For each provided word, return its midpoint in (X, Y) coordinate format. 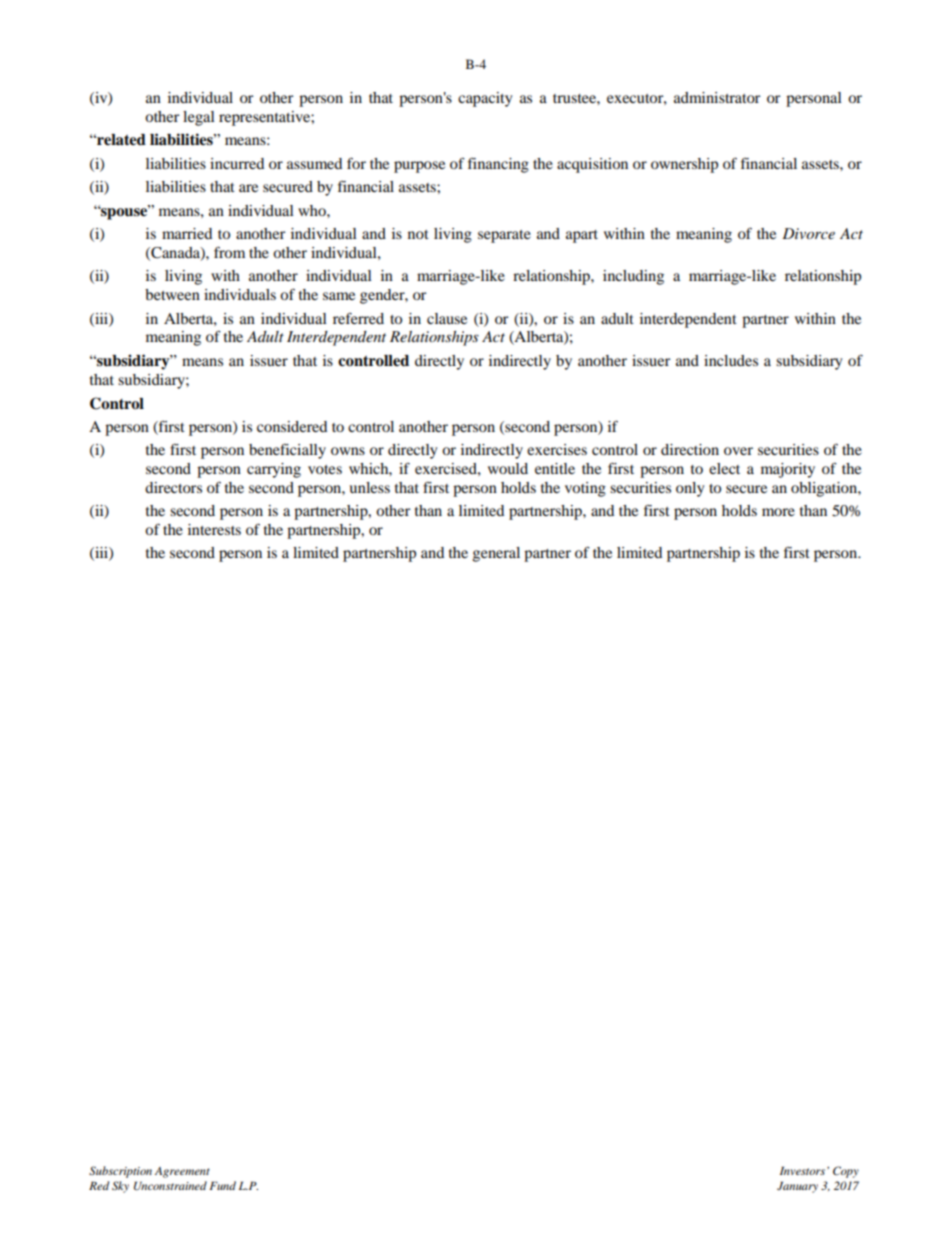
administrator (717, 97)
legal (199, 118)
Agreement (182, 1172)
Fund (222, 1185)
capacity (485, 99)
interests (214, 529)
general (496, 554)
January (797, 1187)
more (778, 512)
